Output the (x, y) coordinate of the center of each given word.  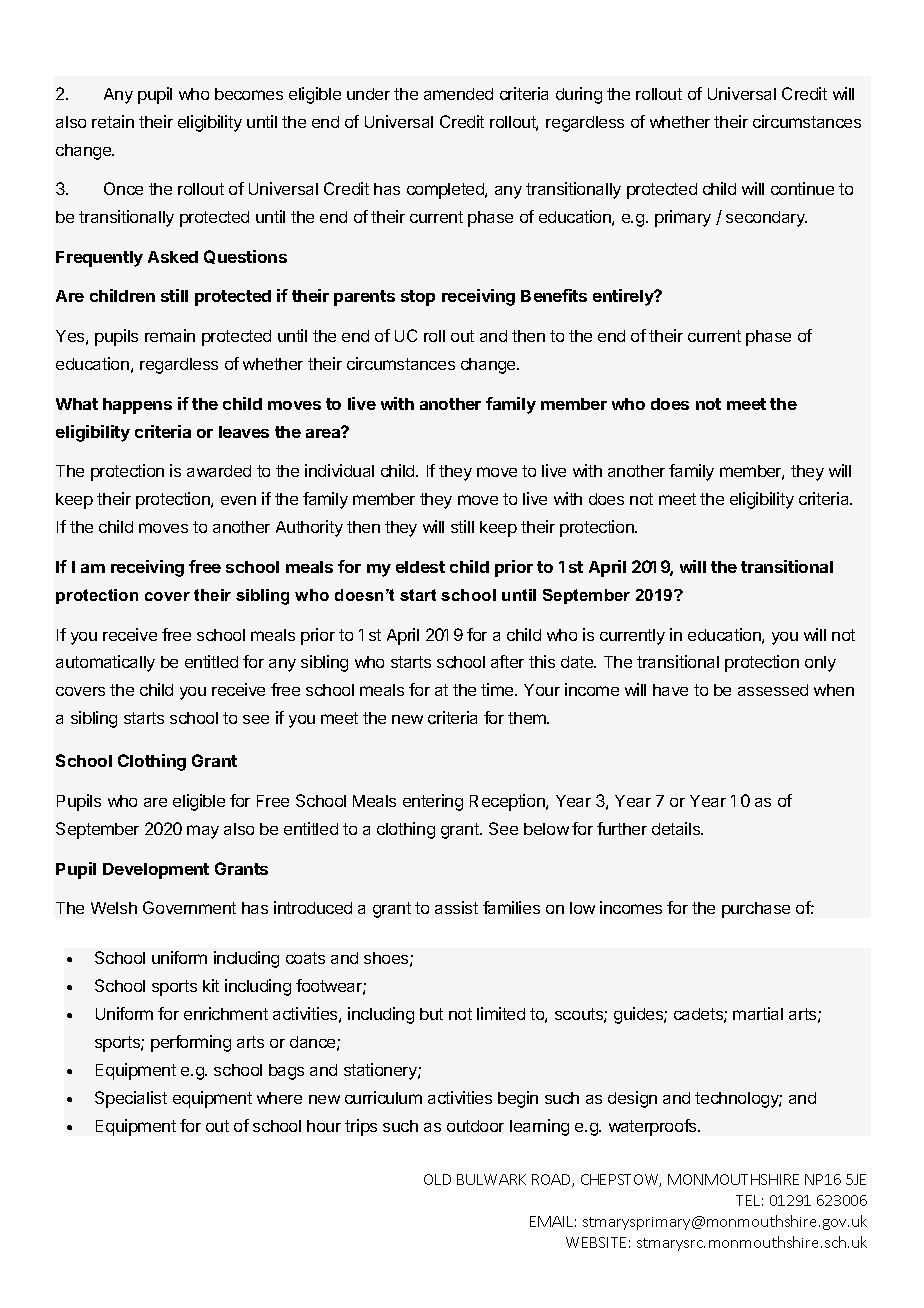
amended (458, 94)
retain (113, 121)
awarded (219, 471)
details (677, 828)
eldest (420, 567)
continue (802, 188)
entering (433, 802)
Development (156, 871)
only (820, 664)
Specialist (131, 1099)
